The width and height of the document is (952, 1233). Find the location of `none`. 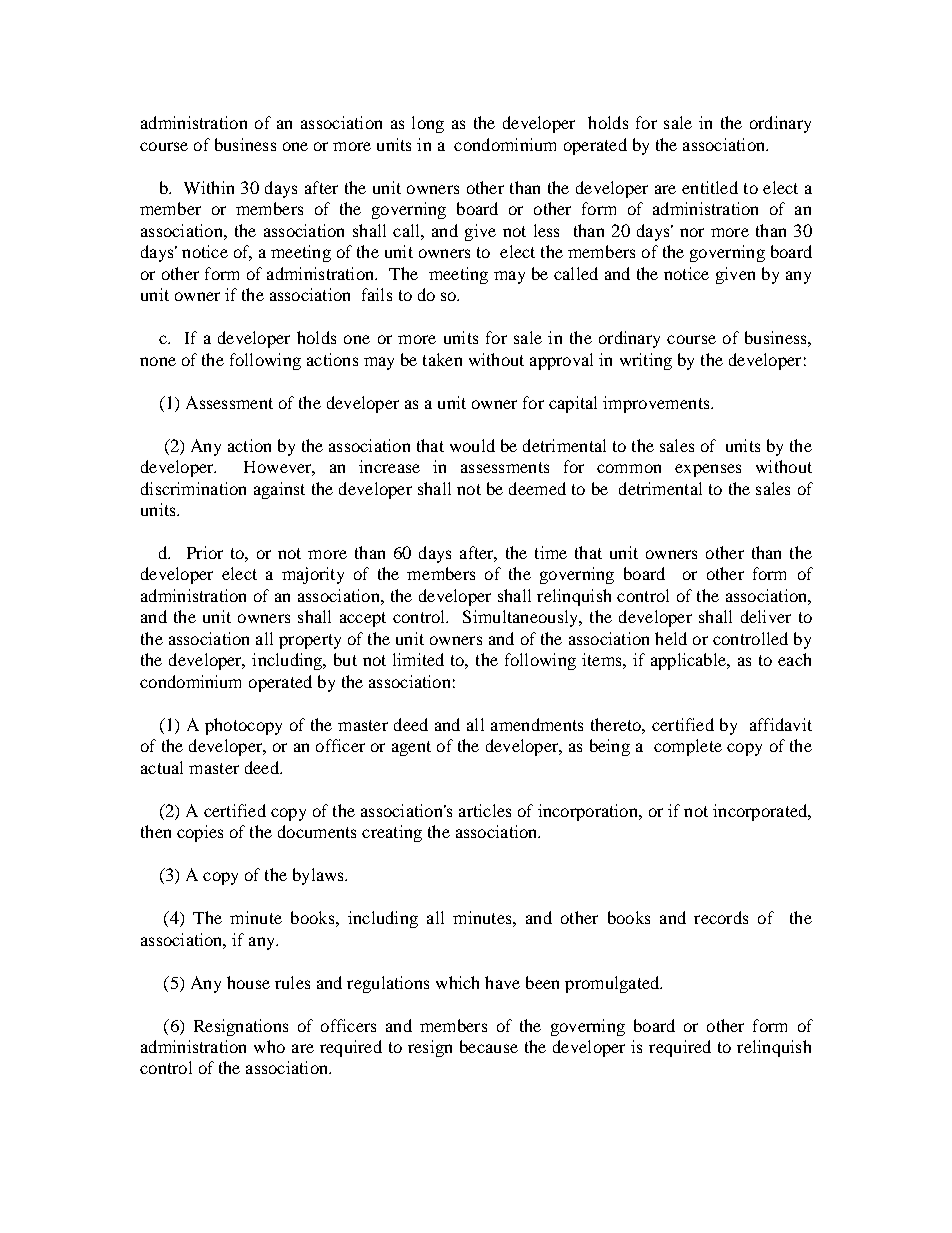

none is located at coordinates (158, 361).
